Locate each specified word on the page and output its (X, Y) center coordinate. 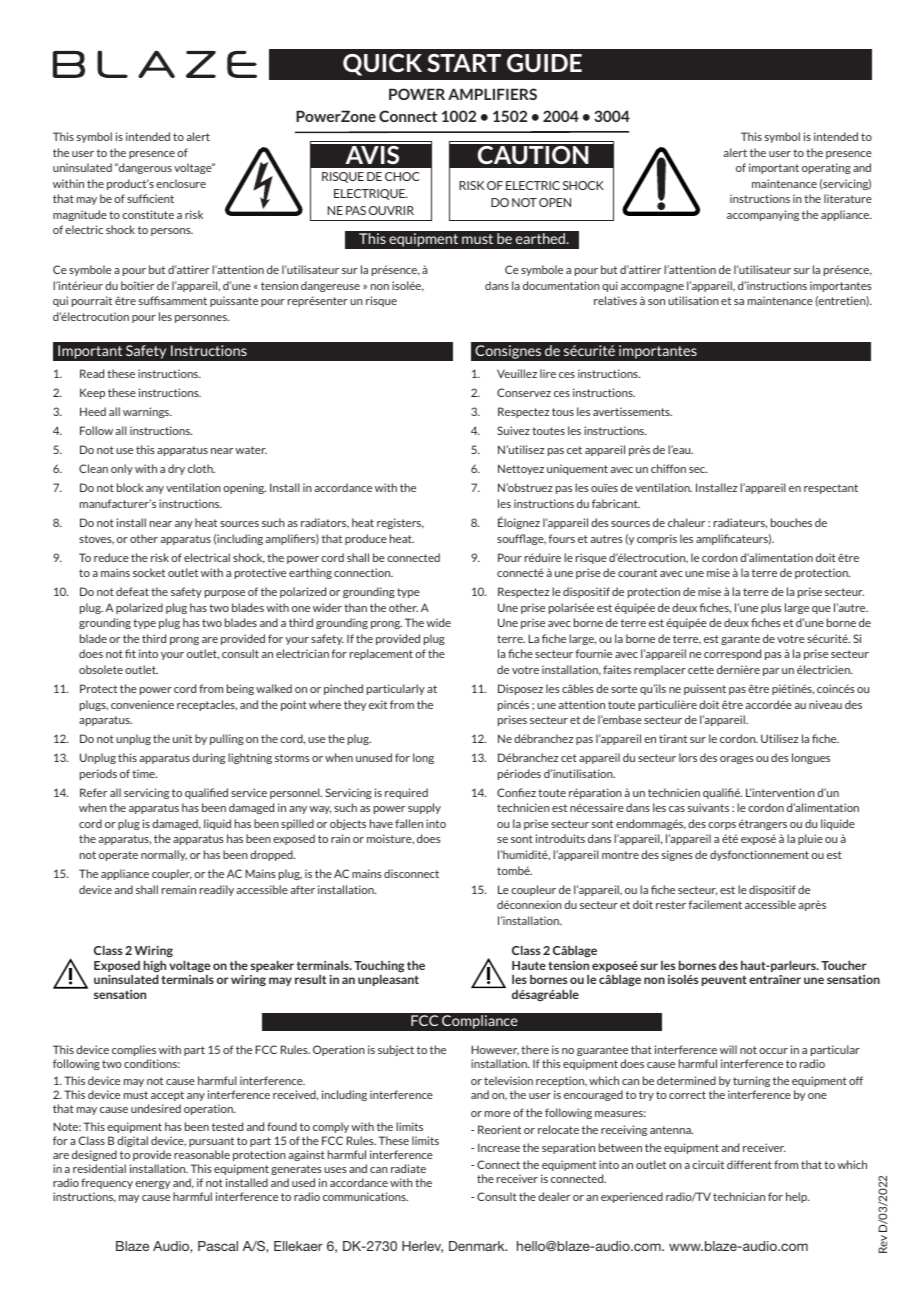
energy (152, 1185)
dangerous (144, 168)
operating (826, 168)
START (464, 63)
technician (739, 1196)
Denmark (478, 1246)
